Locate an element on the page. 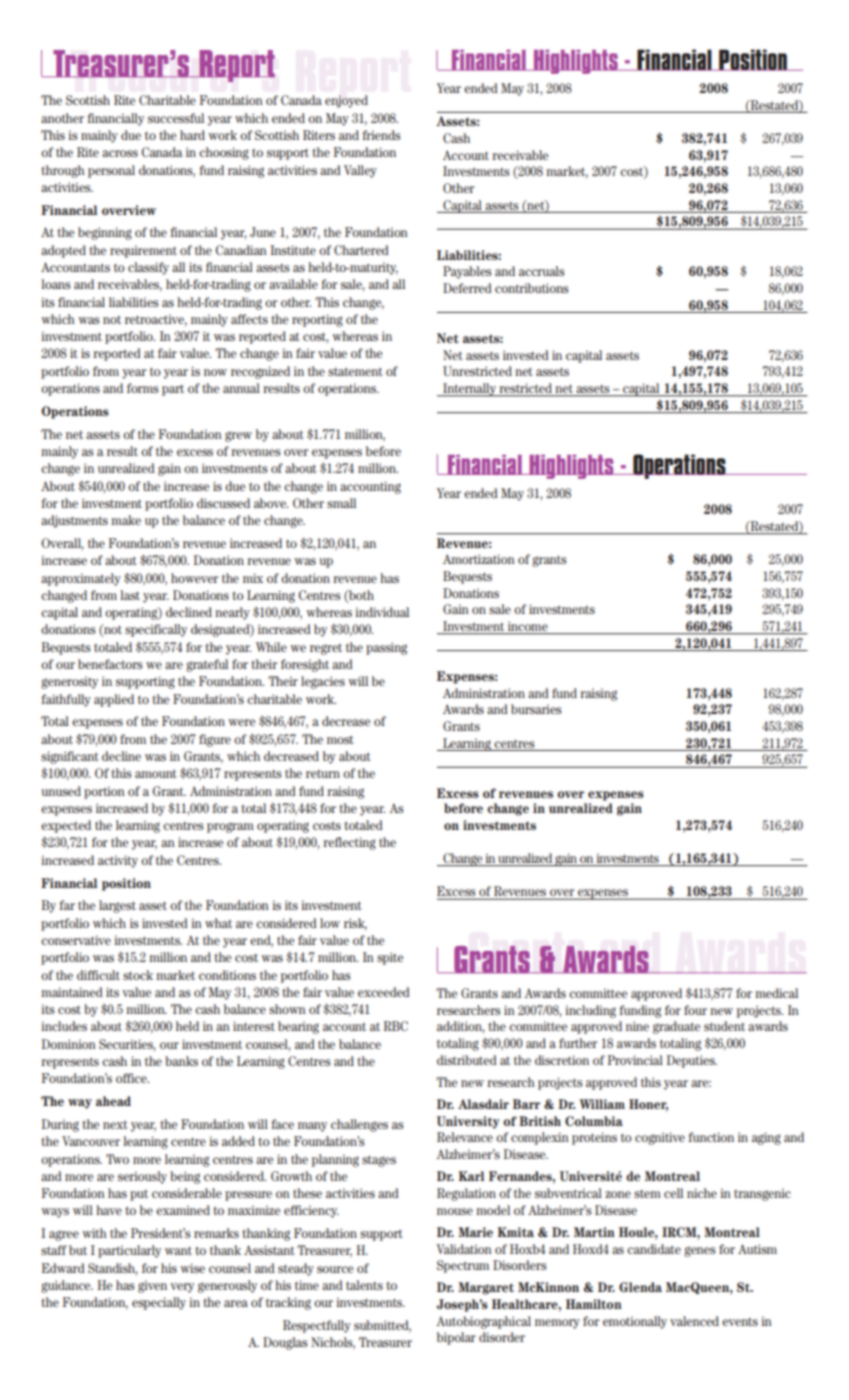 Image resolution: width=849 pixels, height=1400 pixels. four is located at coordinates (695, 1010).
